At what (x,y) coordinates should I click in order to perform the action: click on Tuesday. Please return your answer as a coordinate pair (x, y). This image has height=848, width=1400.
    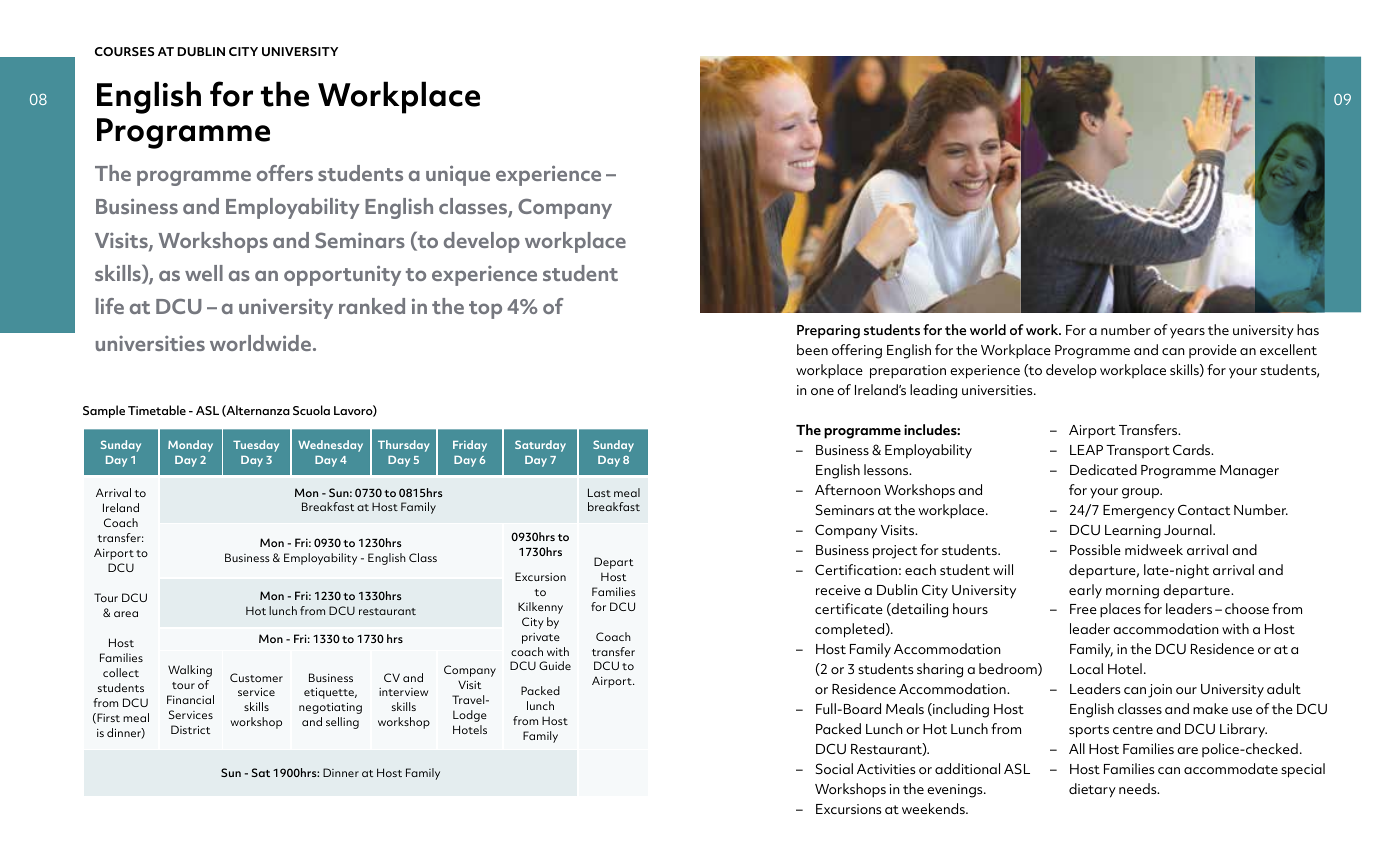
    Looking at the image, I should click on (256, 446).
